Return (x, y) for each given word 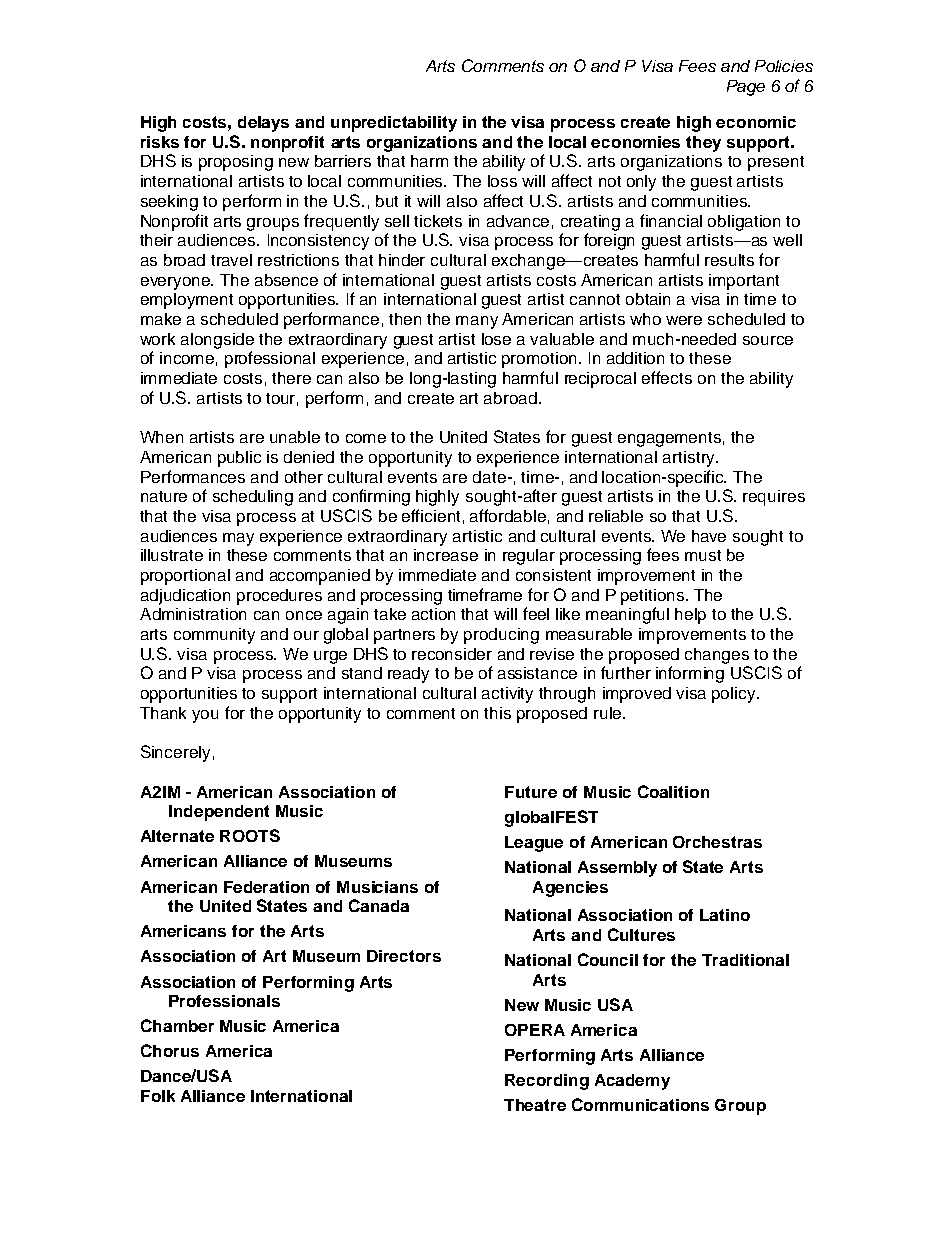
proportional (185, 577)
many (477, 322)
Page (746, 88)
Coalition (673, 791)
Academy (632, 1082)
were (684, 320)
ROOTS (250, 835)
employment (187, 301)
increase (446, 555)
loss (502, 181)
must (703, 555)
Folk (158, 1096)
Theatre (535, 1105)
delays (263, 124)
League (534, 844)
